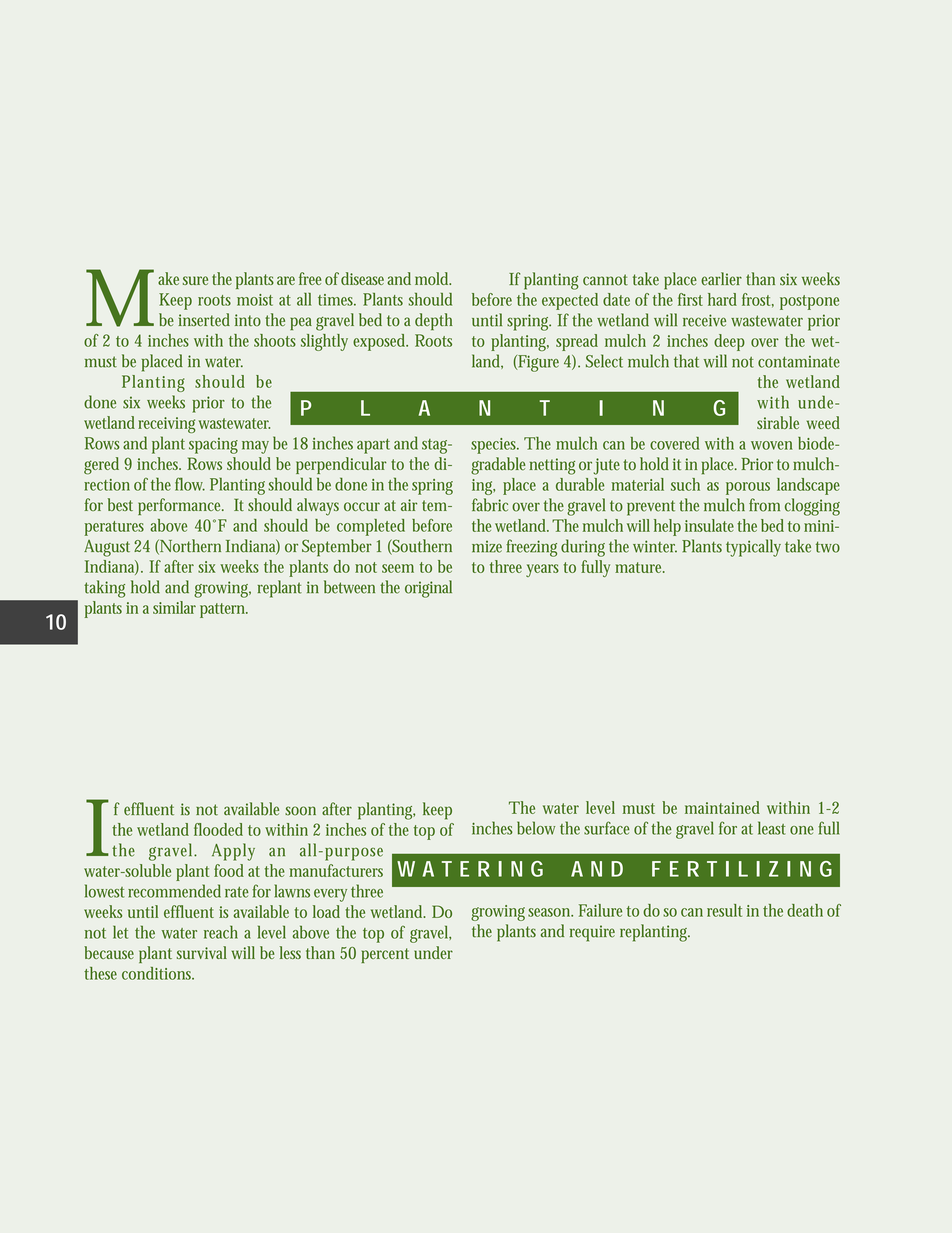 The height and width of the screenshot is (1233, 952). I want to click on percent, so click(385, 955).
